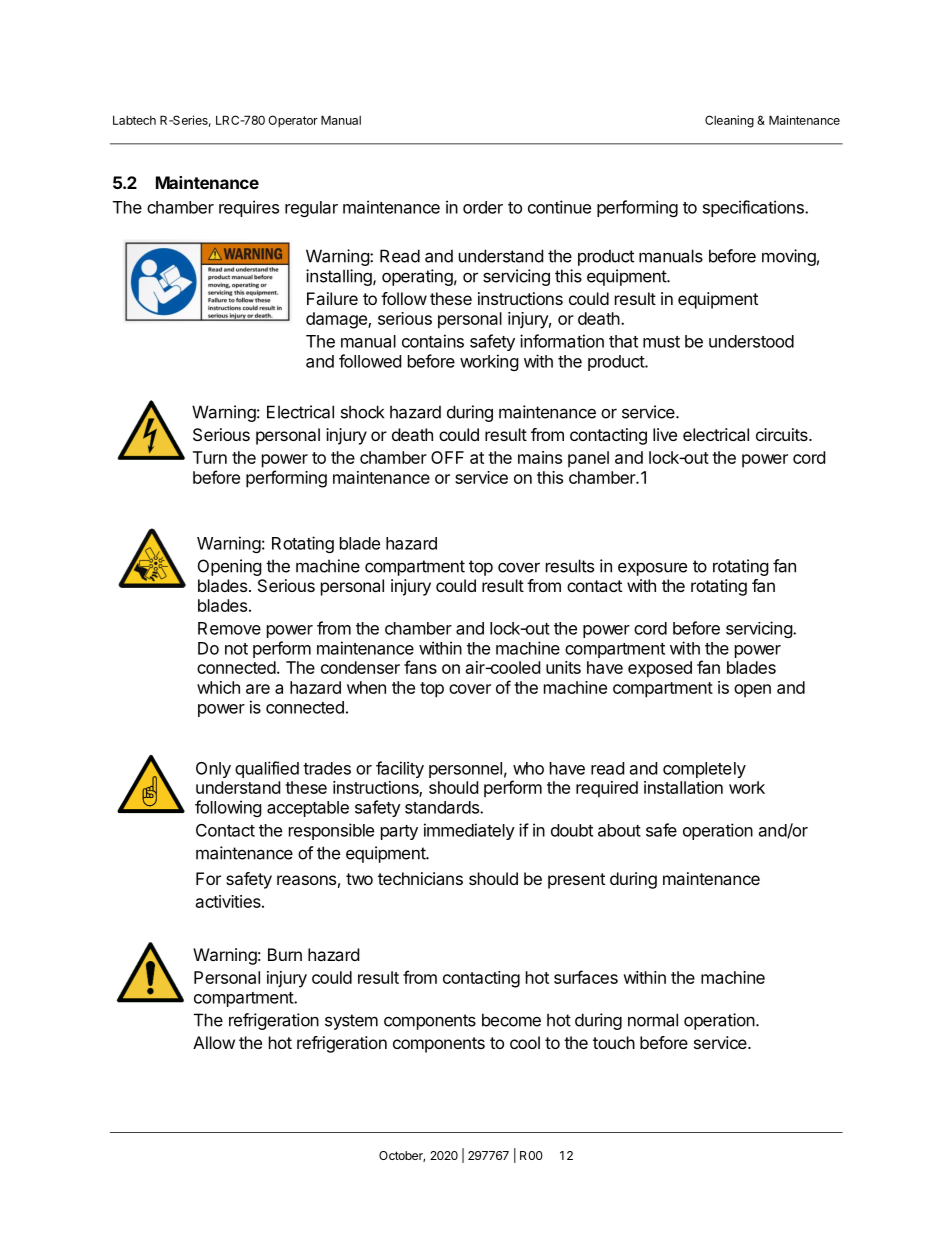 The width and height of the screenshot is (952, 1233). I want to click on order, so click(483, 207).
